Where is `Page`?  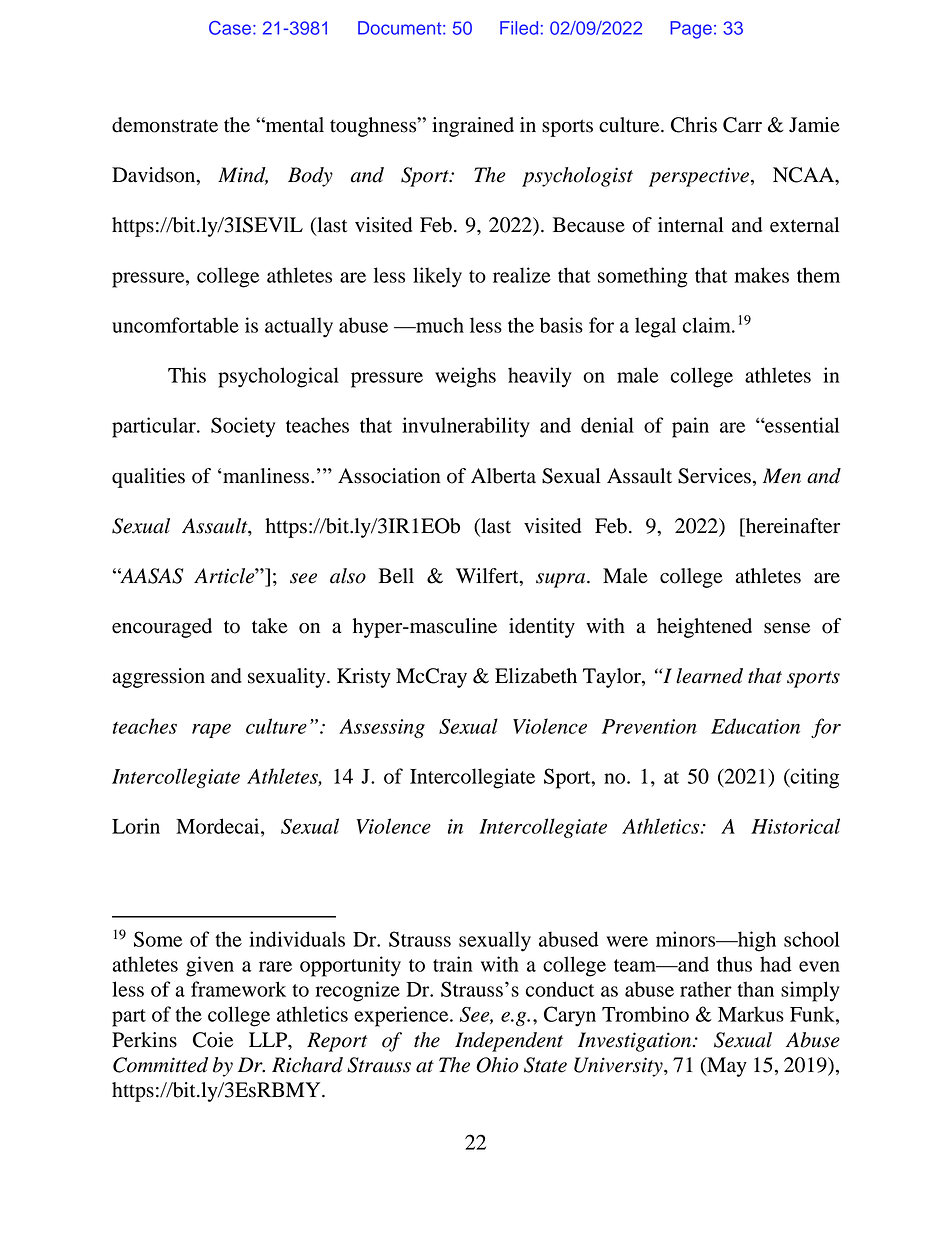 Page is located at coordinates (691, 30).
